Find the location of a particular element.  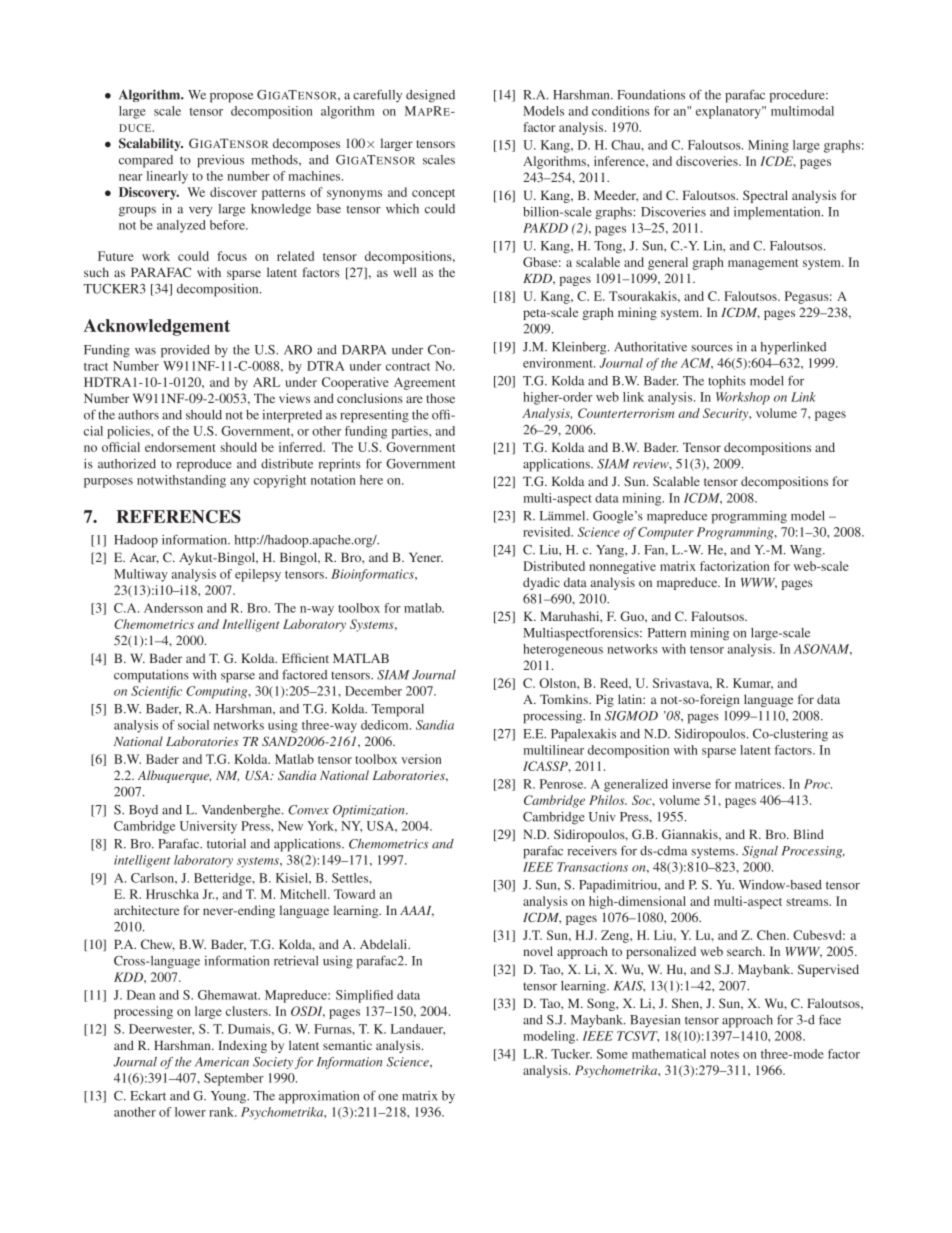

Scalability is located at coordinates (151, 144).
